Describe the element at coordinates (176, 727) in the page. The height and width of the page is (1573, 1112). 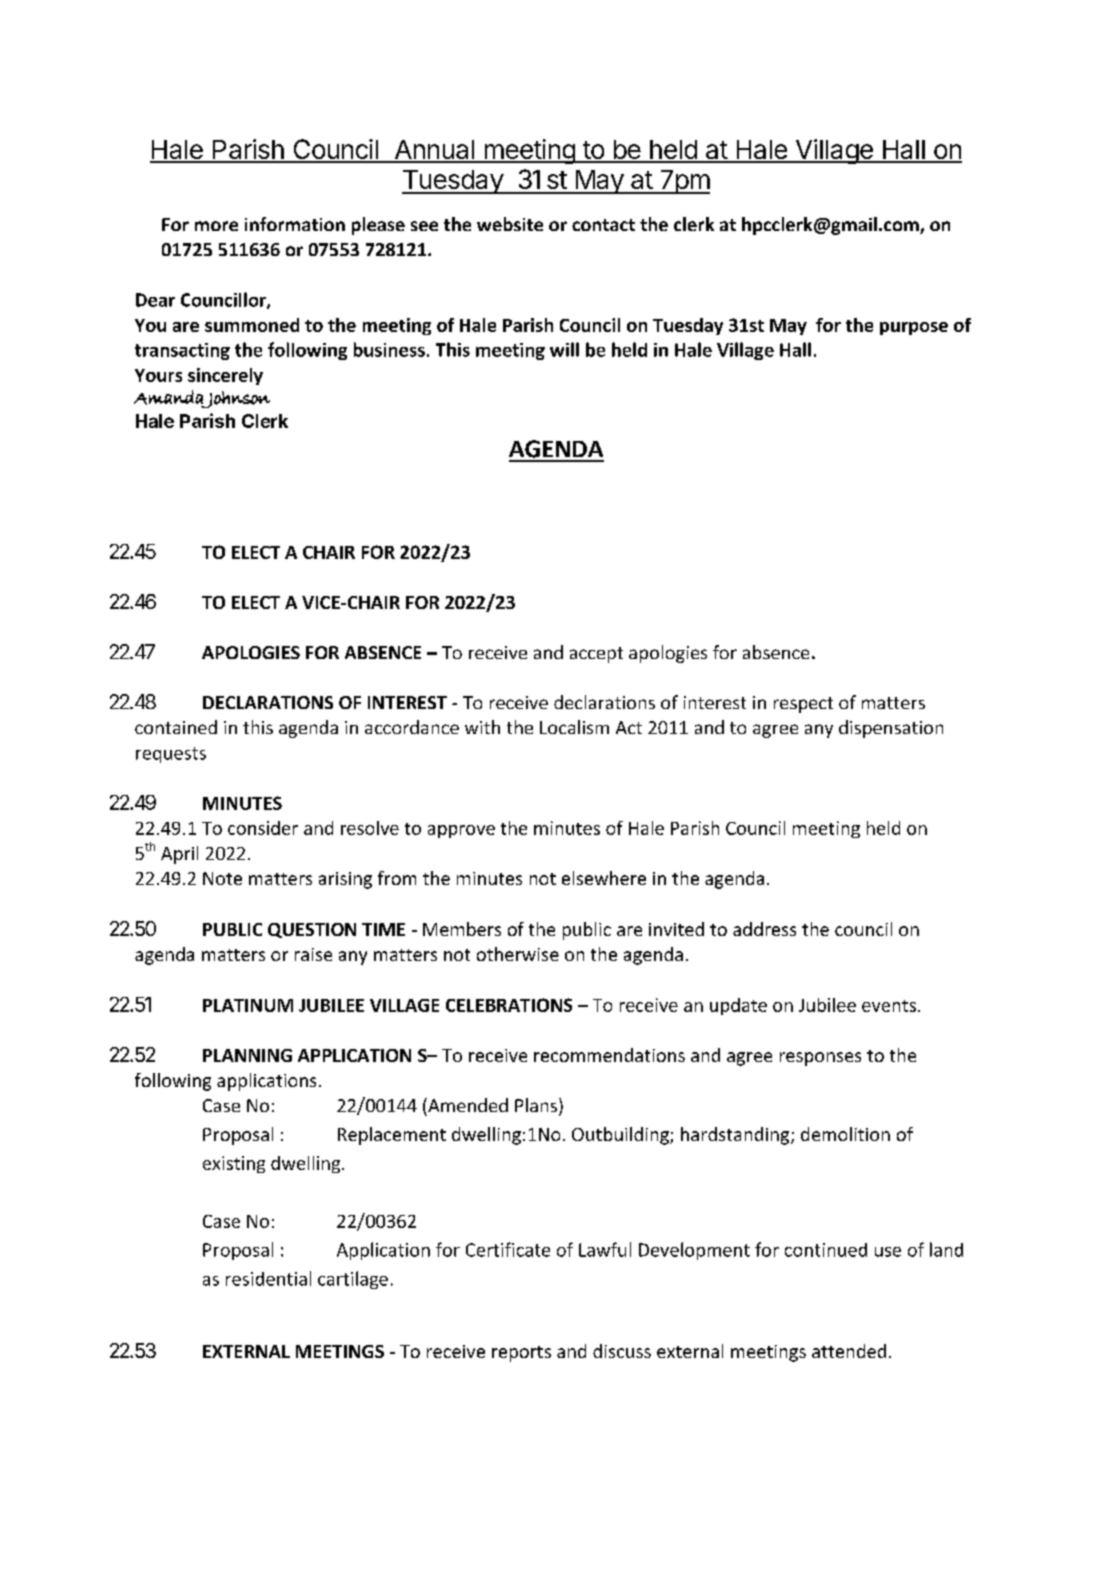
I see `contained` at that location.
